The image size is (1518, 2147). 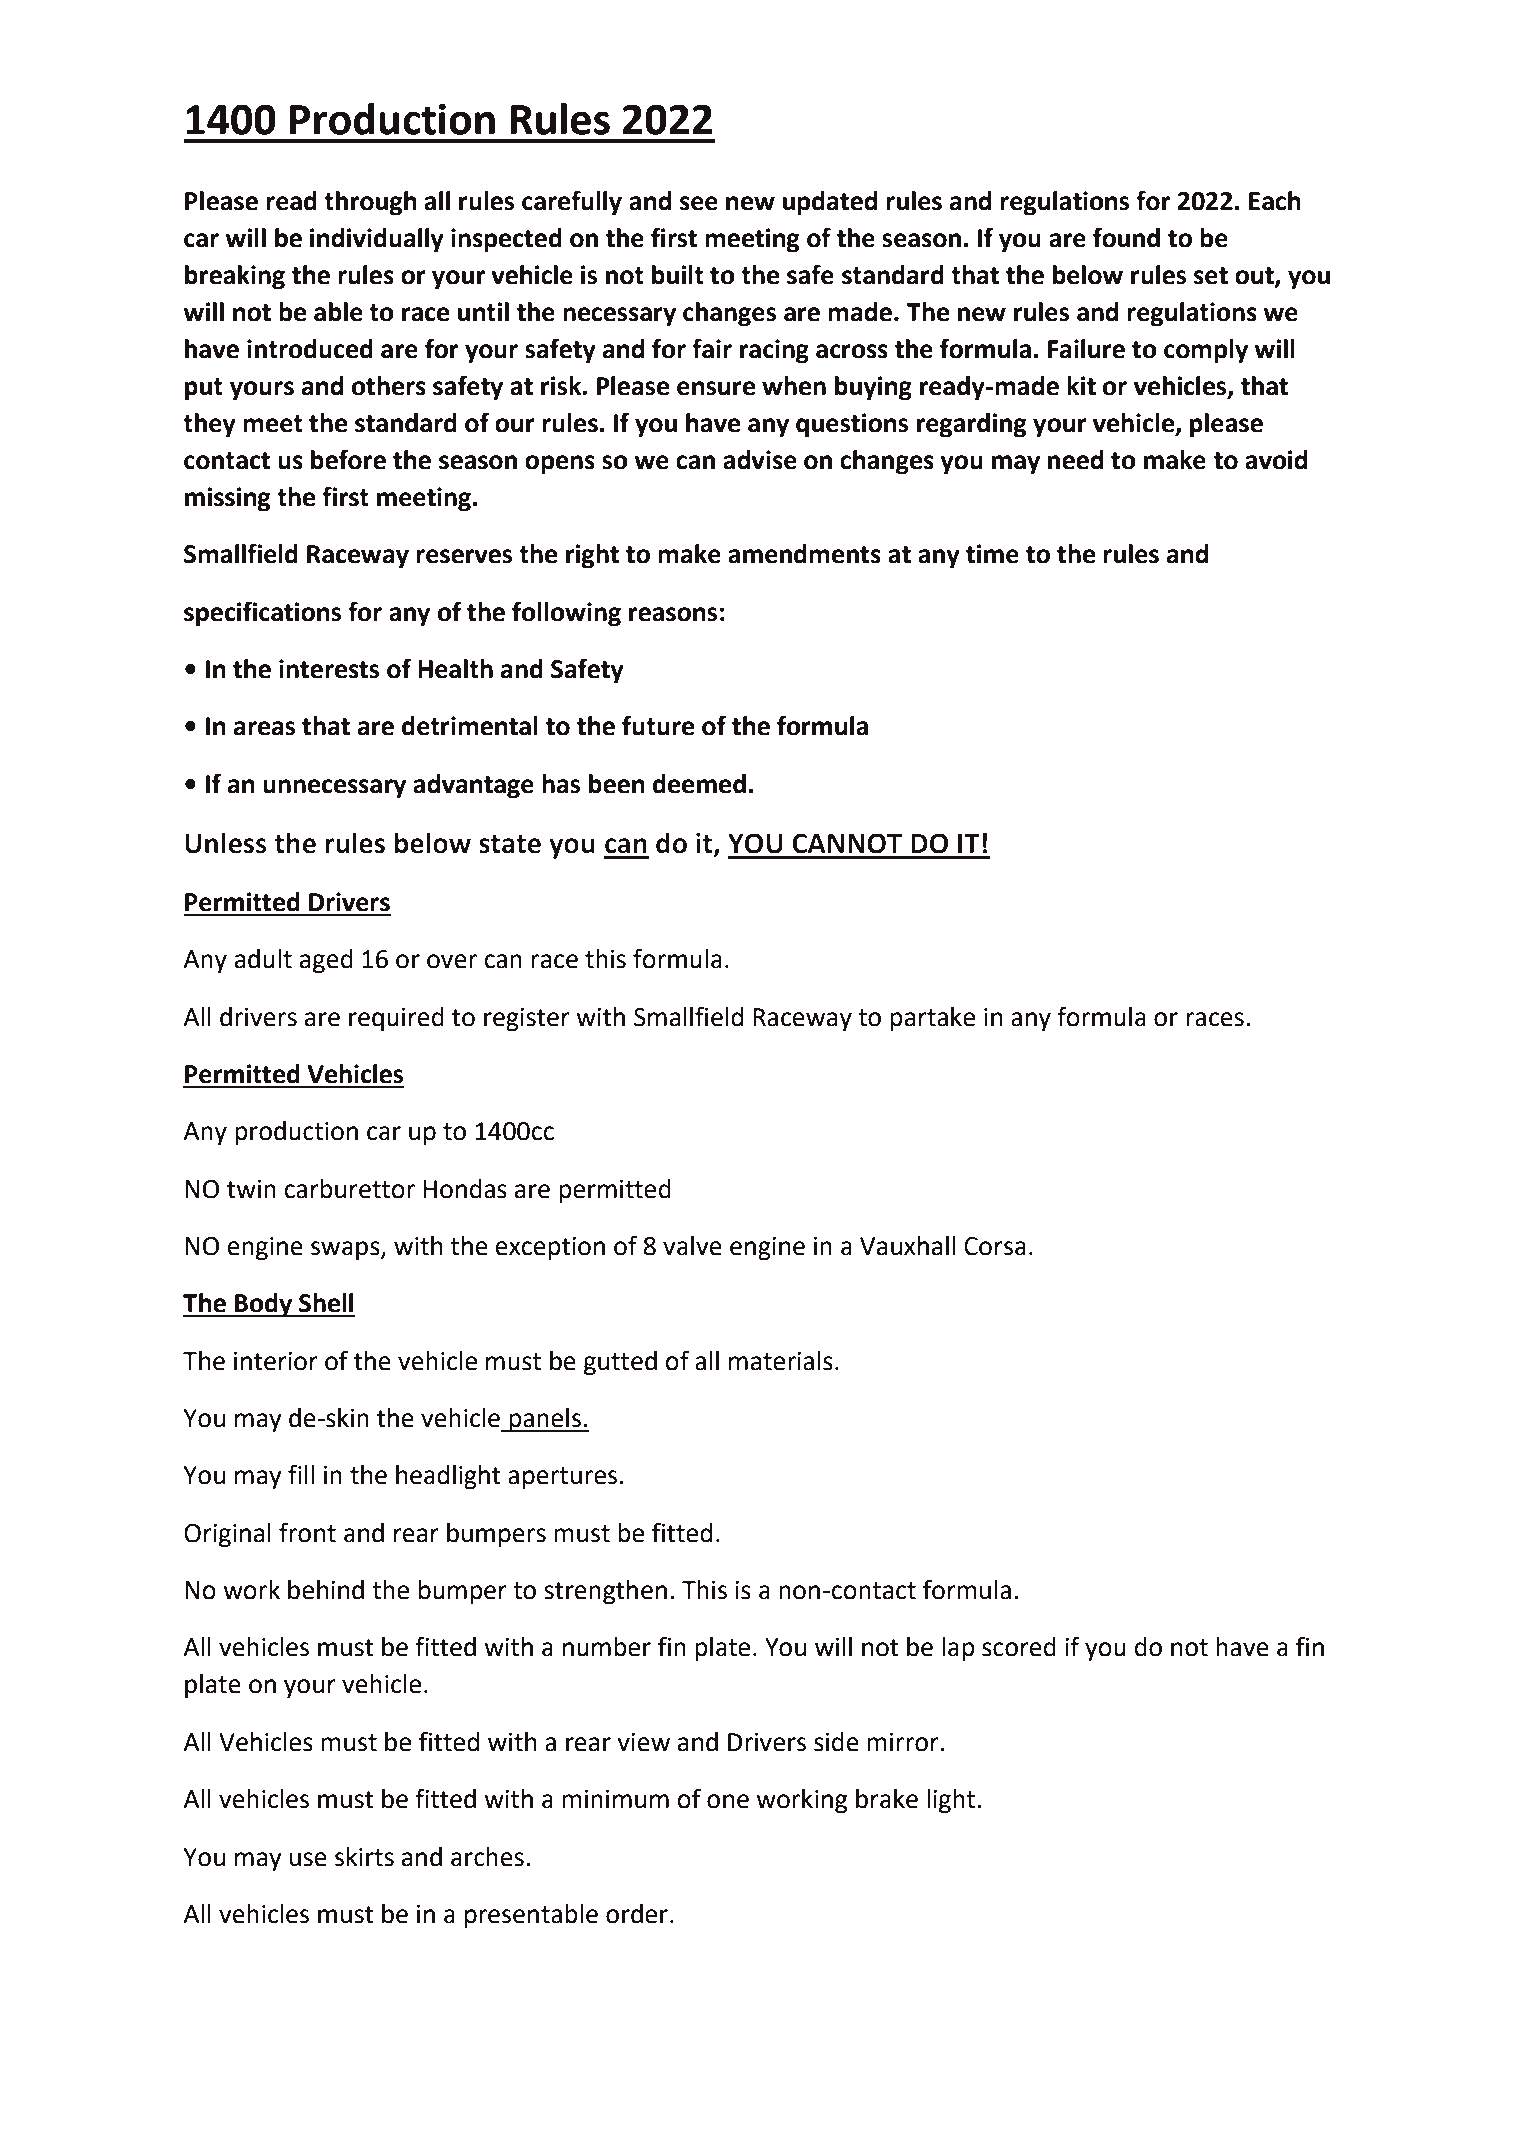 I want to click on required, so click(x=396, y=1019).
